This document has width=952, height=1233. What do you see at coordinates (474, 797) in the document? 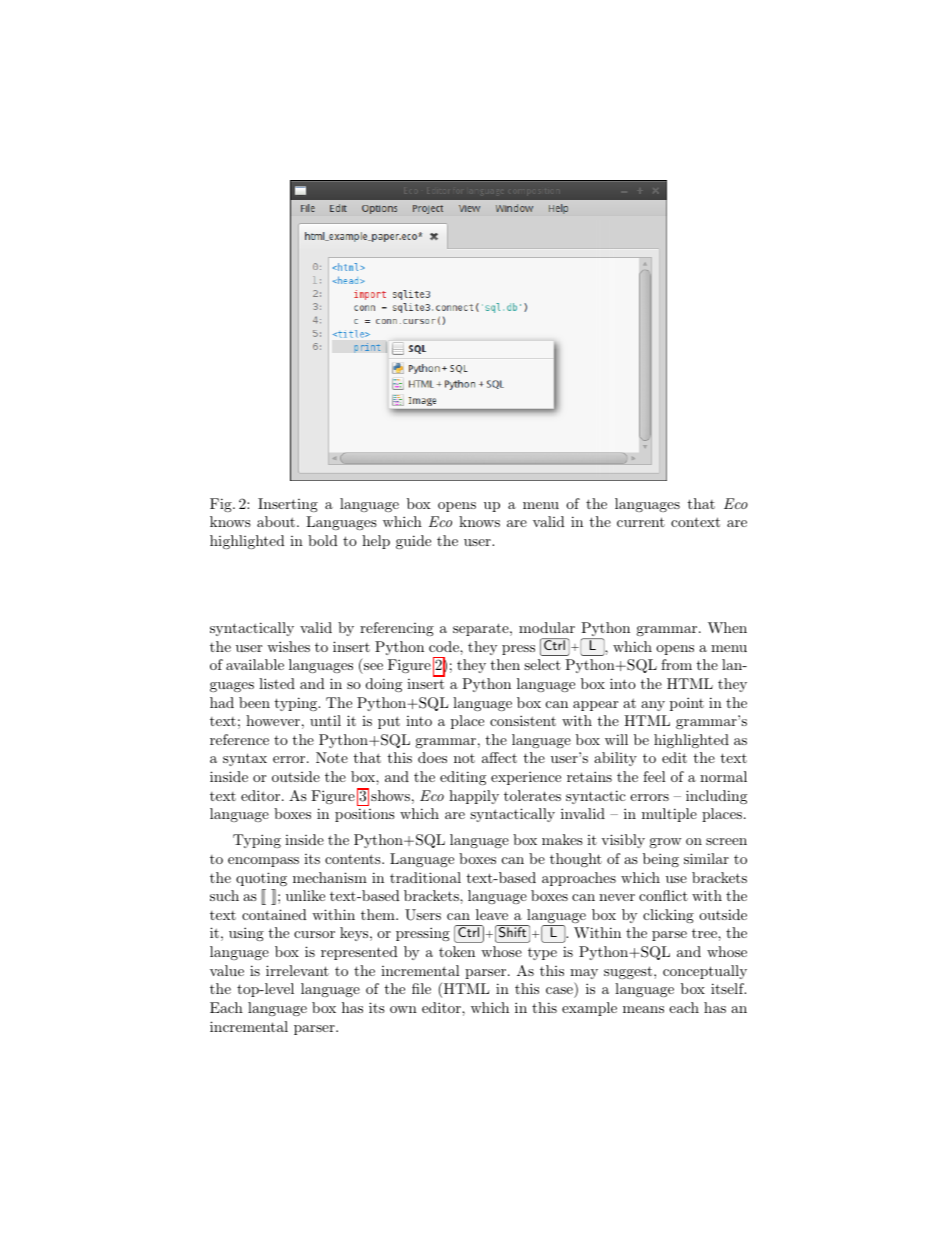
I see `happily` at bounding box center [474, 797].
